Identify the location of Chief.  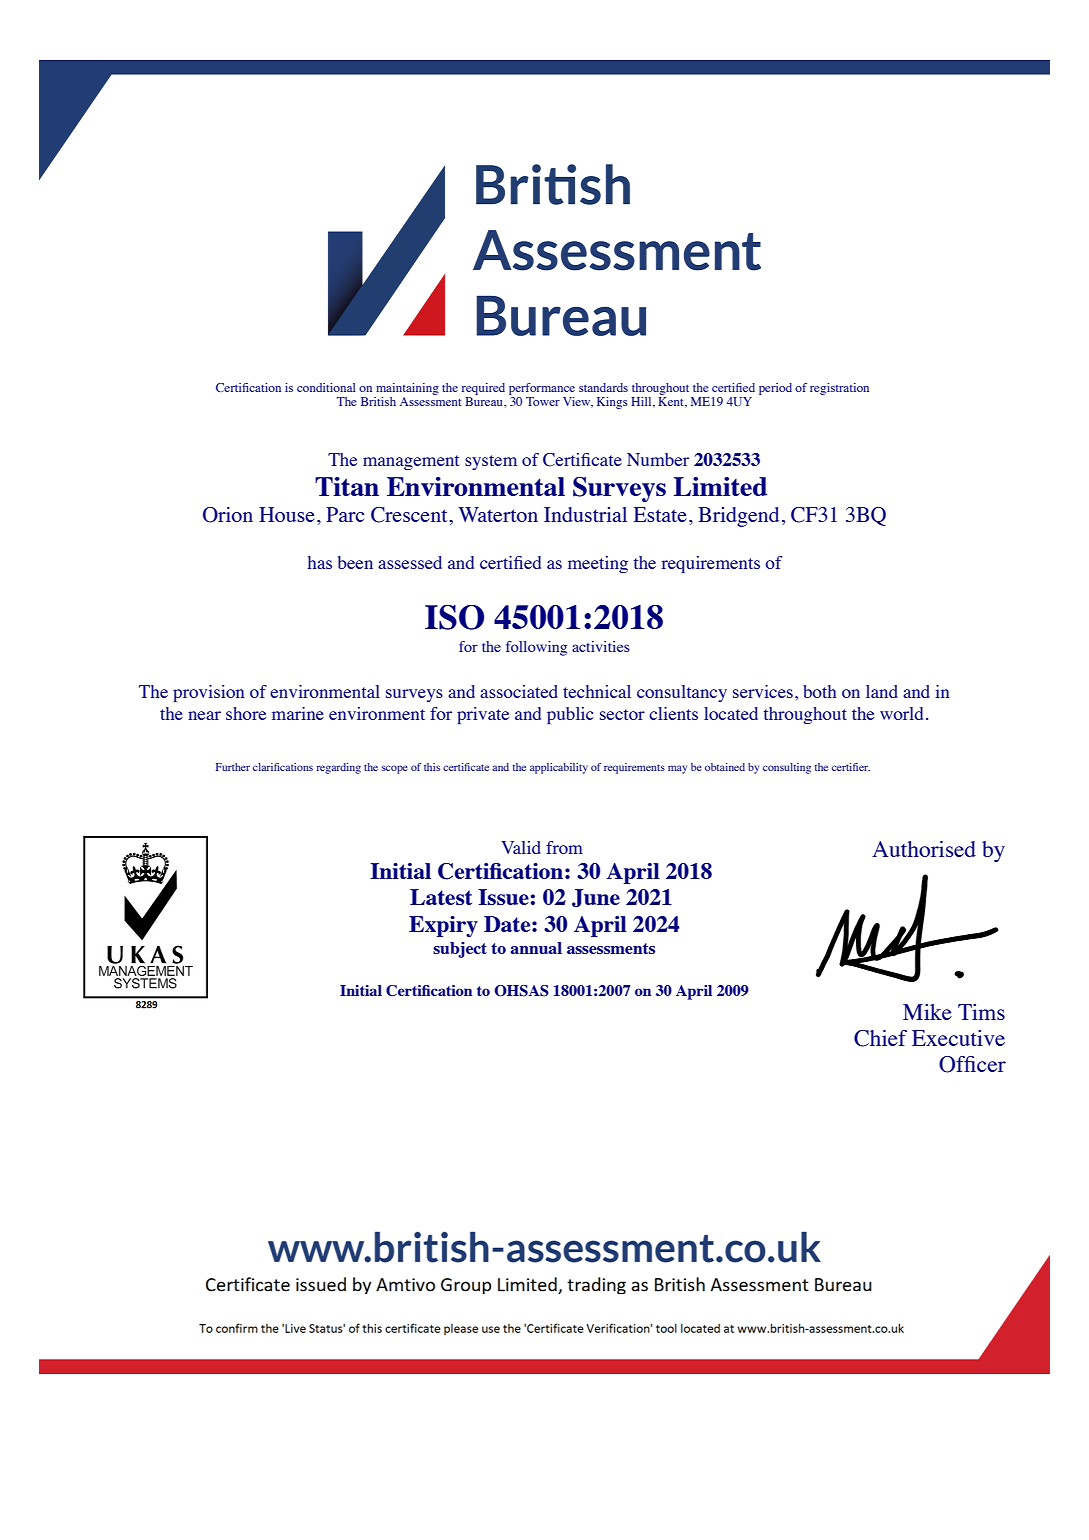
(880, 1038).
